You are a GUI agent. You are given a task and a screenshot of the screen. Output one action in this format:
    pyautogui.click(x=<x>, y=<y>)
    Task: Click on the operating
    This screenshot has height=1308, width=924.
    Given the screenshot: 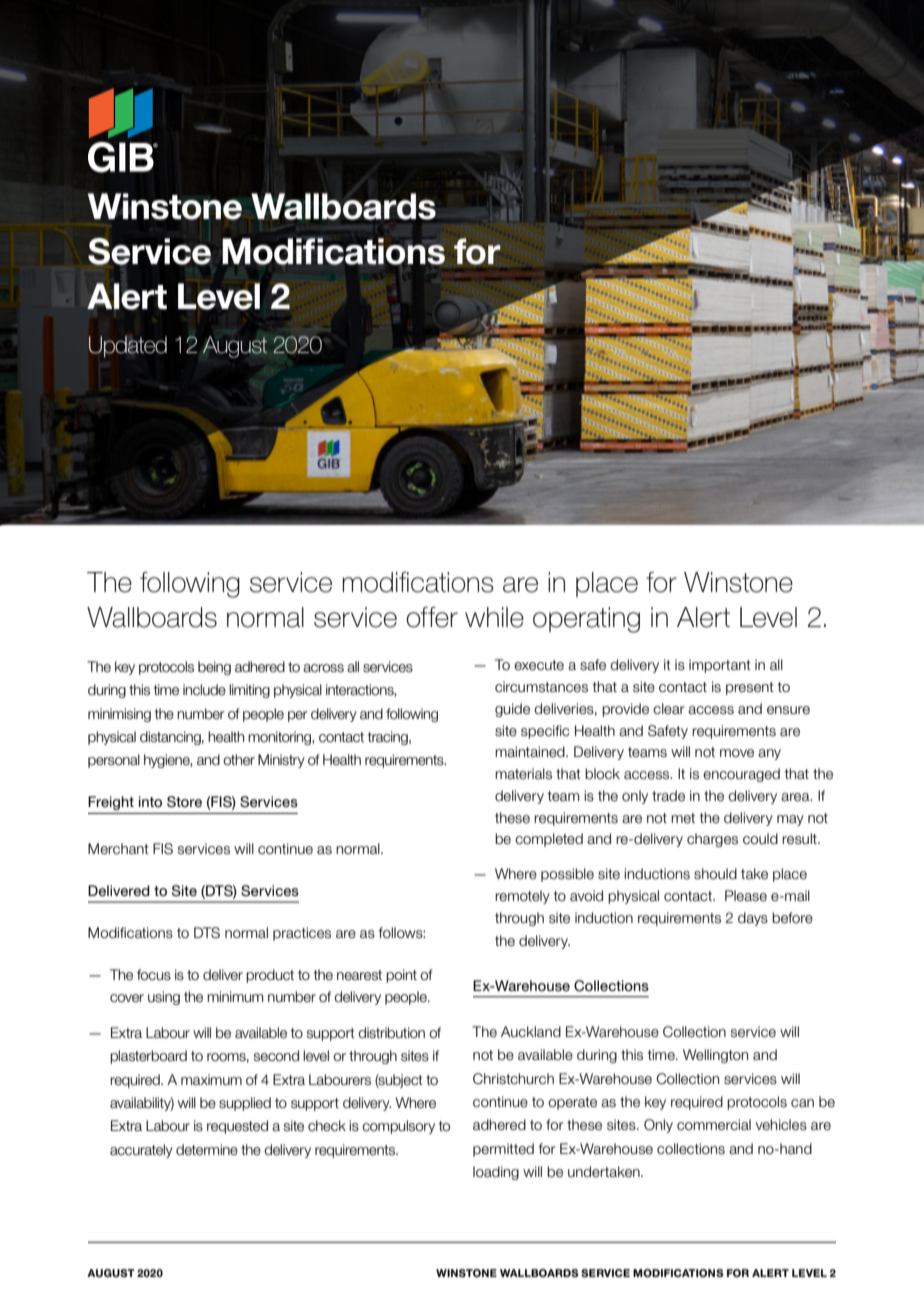 What is the action you would take?
    pyautogui.click(x=586, y=620)
